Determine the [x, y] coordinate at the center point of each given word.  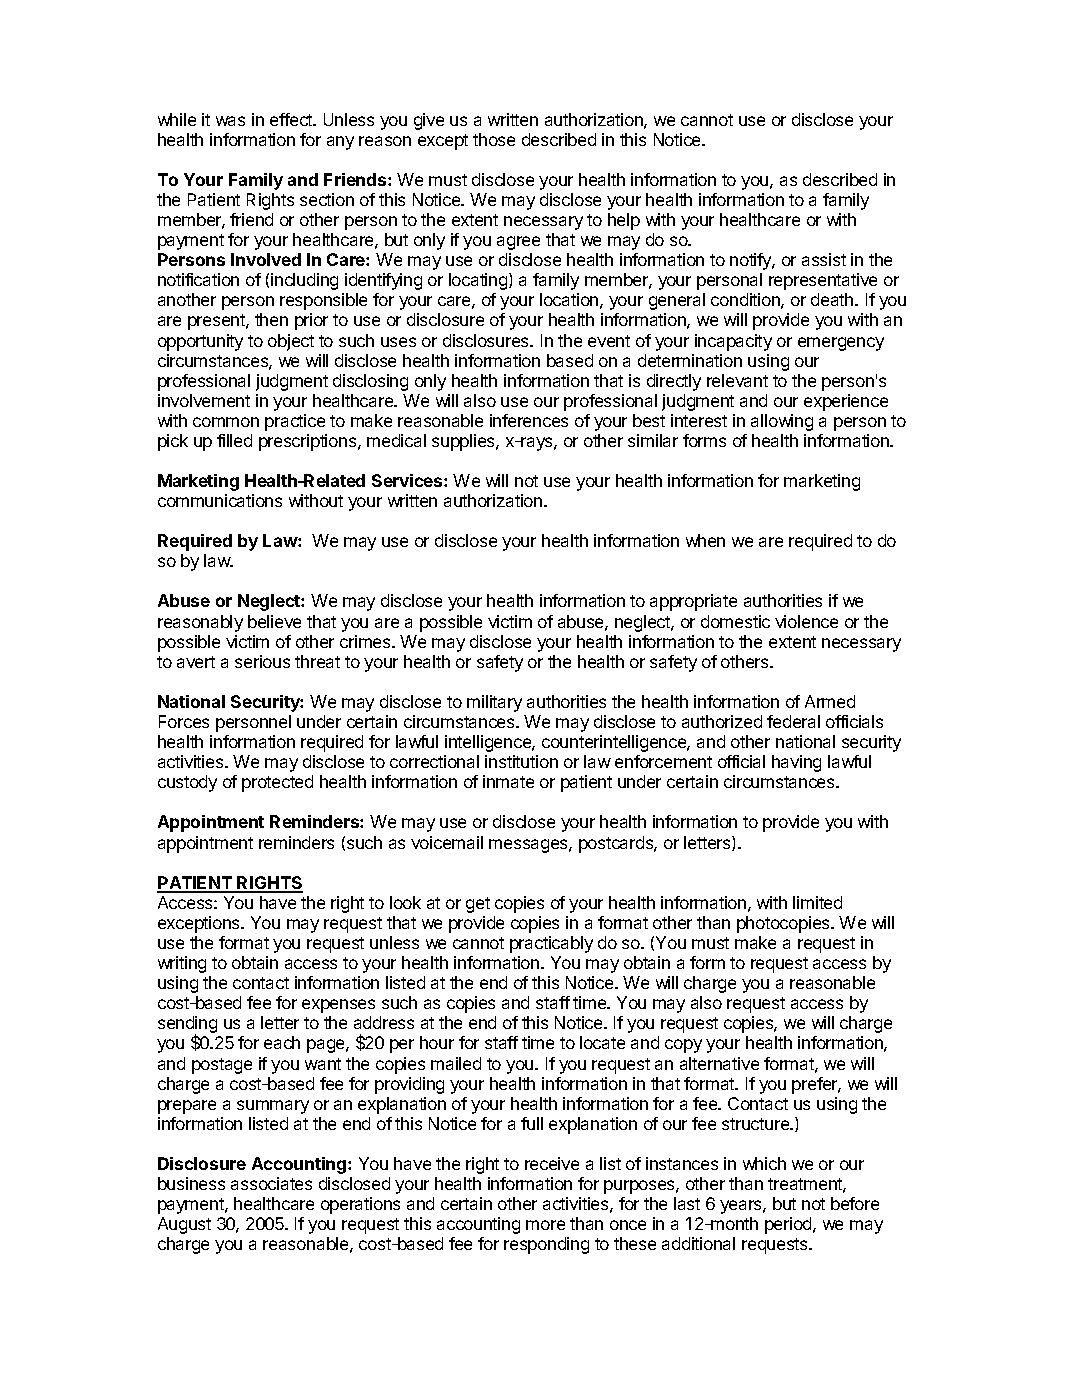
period [789, 1225]
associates [271, 1183]
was [230, 121]
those [494, 139]
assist [824, 259]
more [545, 1225]
